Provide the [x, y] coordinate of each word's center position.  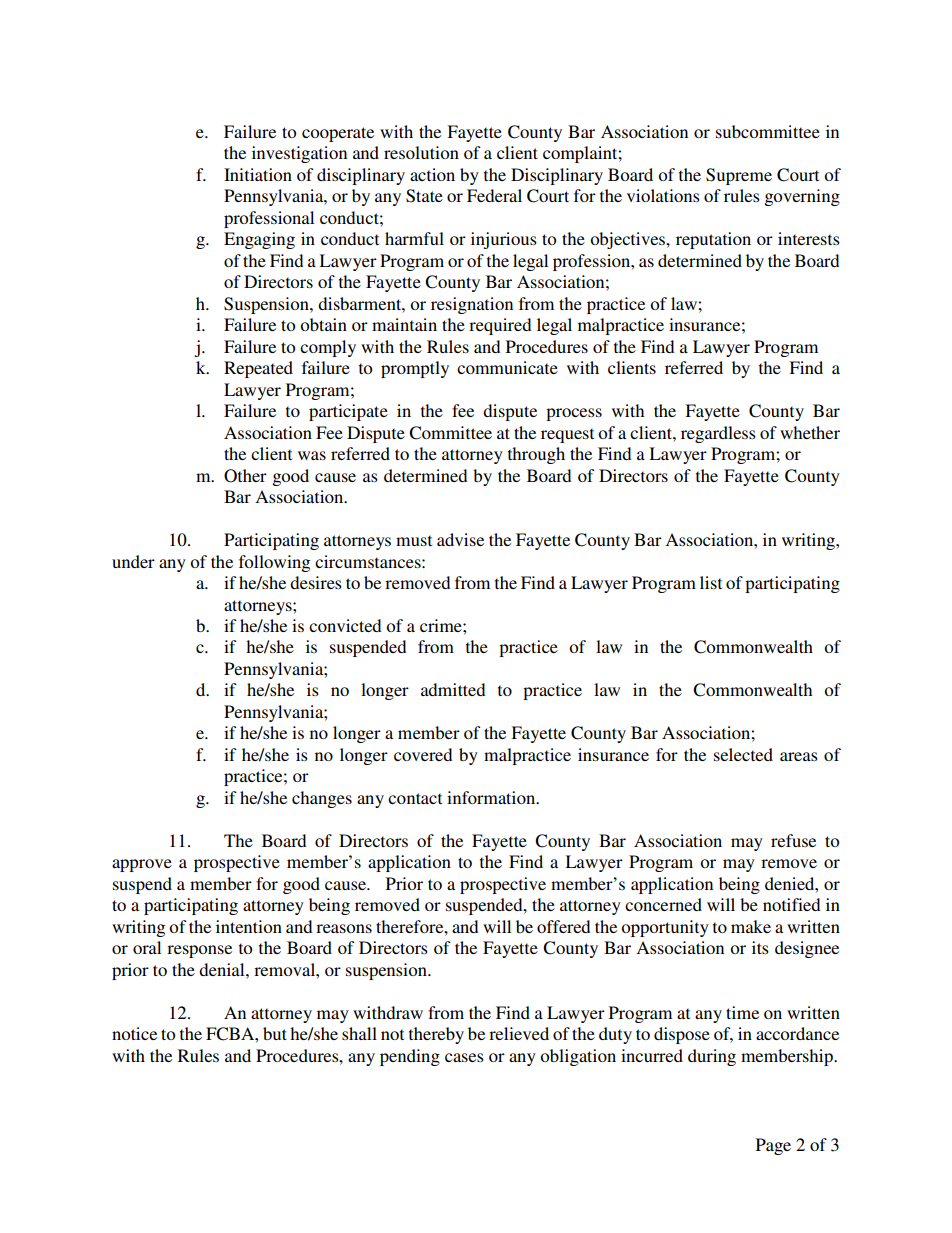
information [492, 797]
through [536, 455]
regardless [718, 434]
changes [322, 799]
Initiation [258, 174]
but [275, 1033]
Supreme [739, 176]
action [432, 174]
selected [743, 754]
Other [245, 476]
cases [464, 1057]
